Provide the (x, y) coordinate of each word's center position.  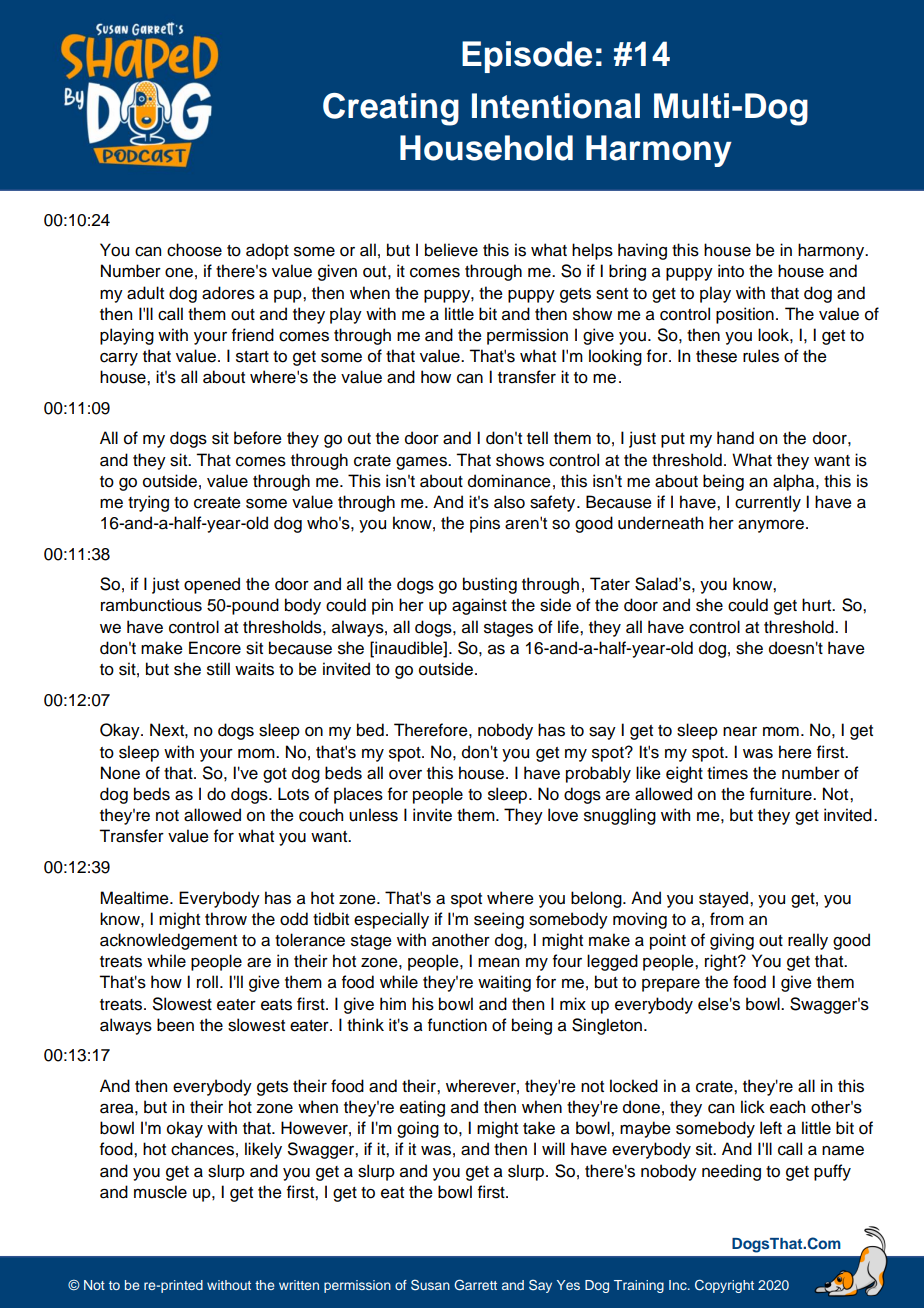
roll (207, 982)
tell (537, 438)
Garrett (475, 1285)
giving (732, 941)
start (252, 357)
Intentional (556, 106)
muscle (160, 1192)
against (479, 606)
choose (194, 250)
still (218, 669)
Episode (527, 57)
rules (761, 356)
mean (498, 963)
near (740, 732)
